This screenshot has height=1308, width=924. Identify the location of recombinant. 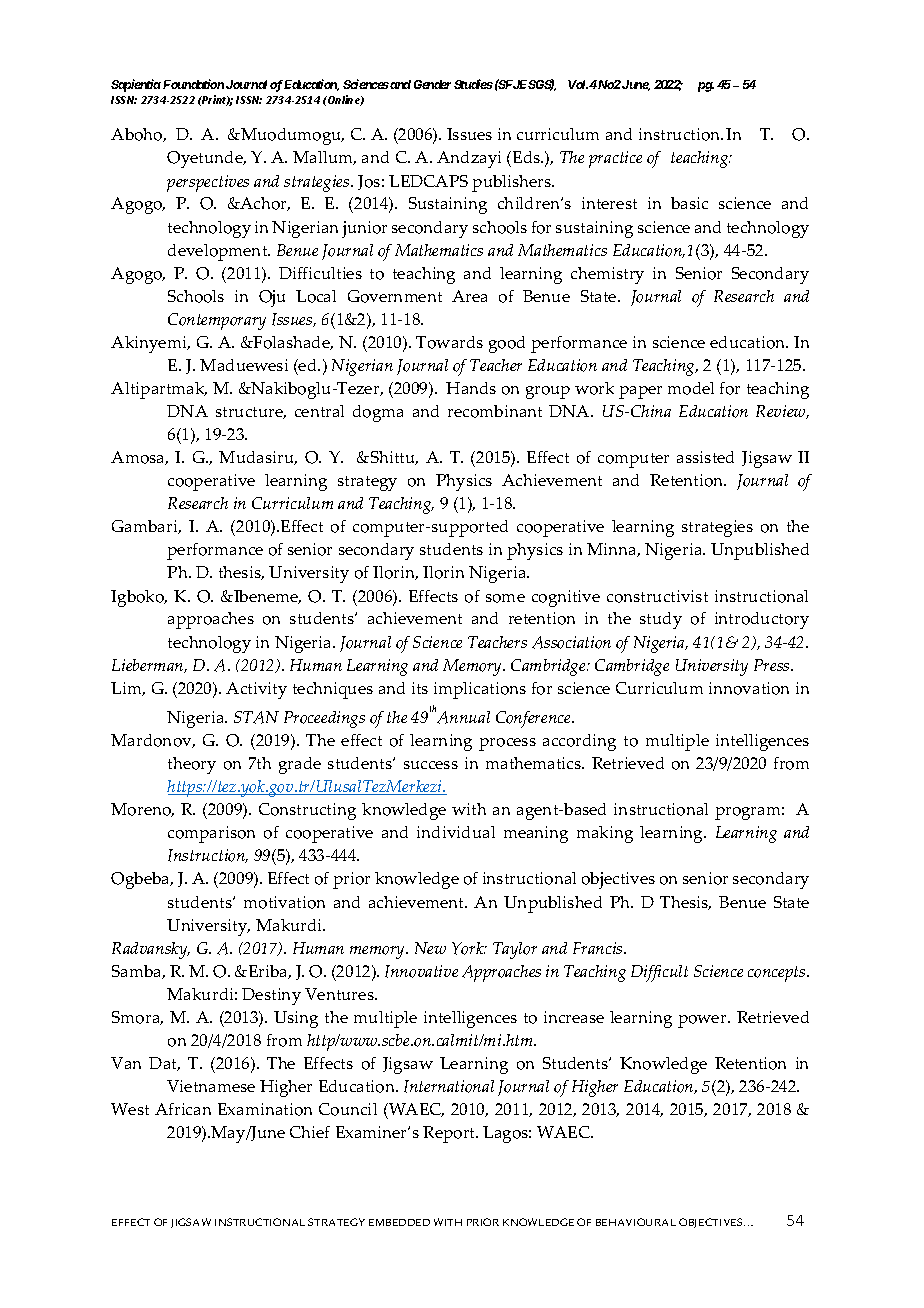
(495, 411).
